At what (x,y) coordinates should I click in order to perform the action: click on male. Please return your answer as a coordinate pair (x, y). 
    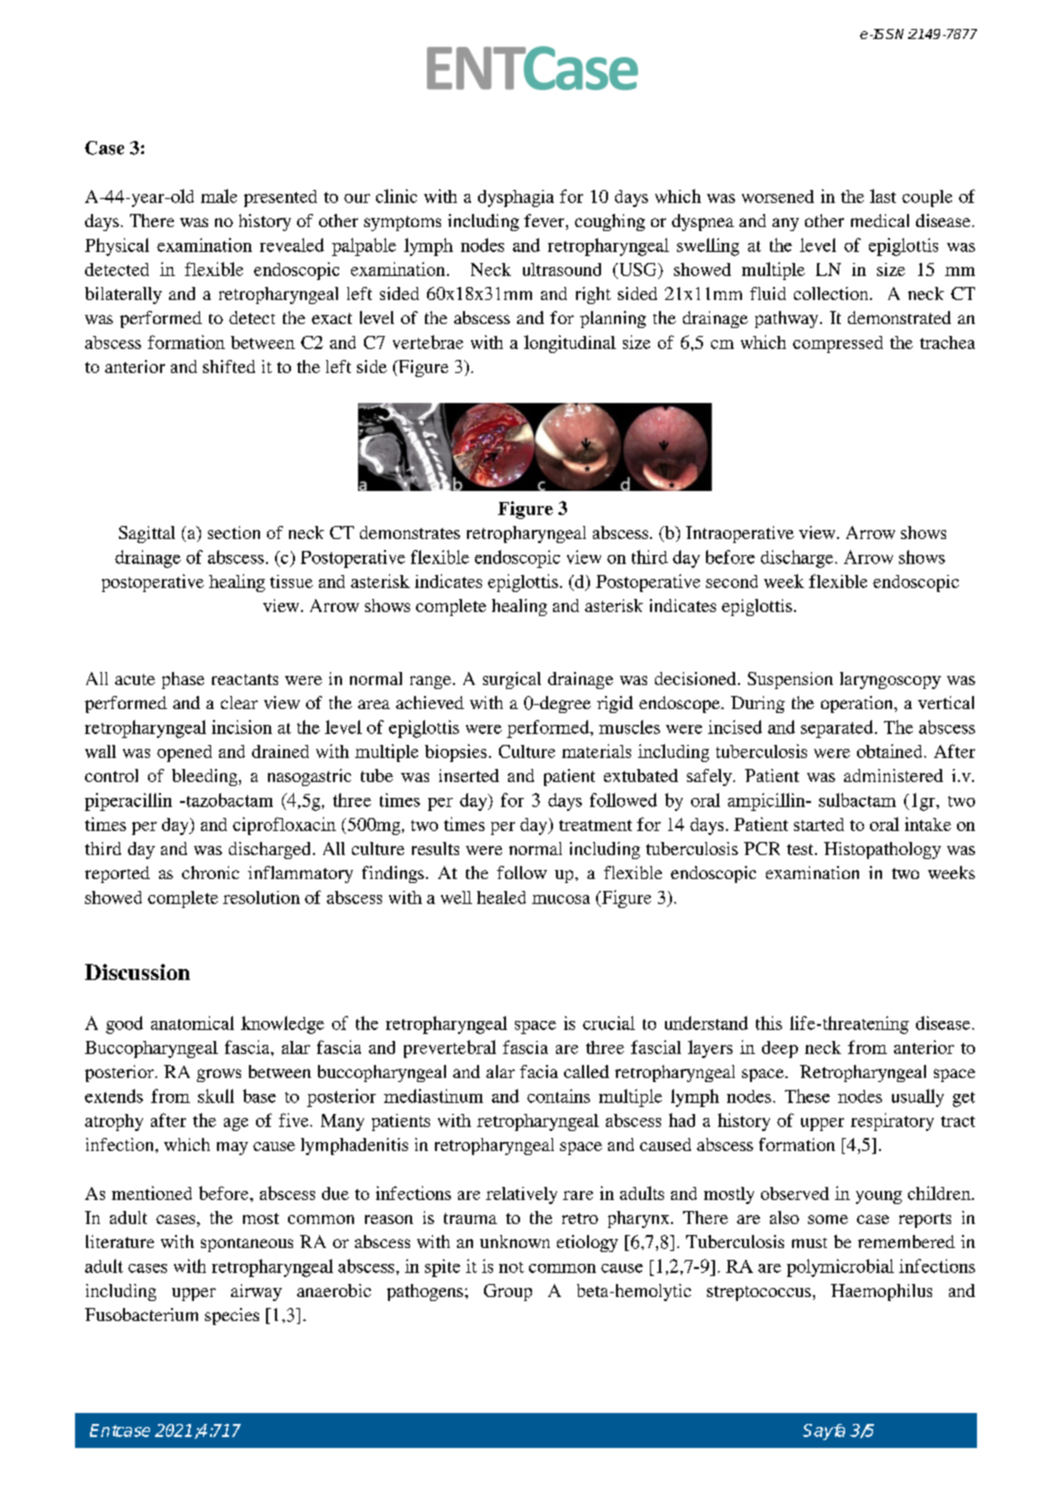
    Looking at the image, I should click on (219, 196).
